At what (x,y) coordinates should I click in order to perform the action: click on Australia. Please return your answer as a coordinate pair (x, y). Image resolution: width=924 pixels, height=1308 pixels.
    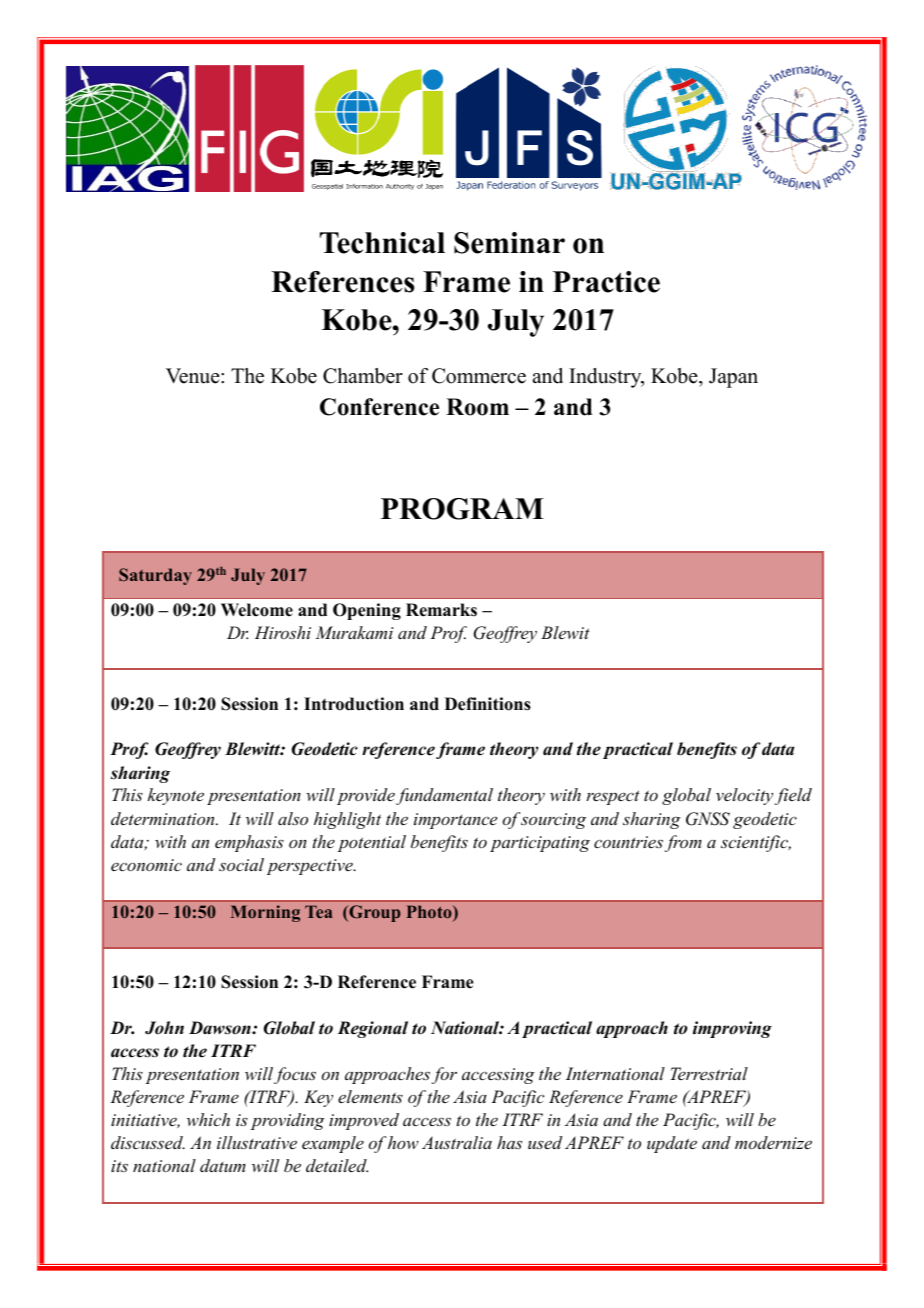
    Looking at the image, I should click on (457, 1142).
